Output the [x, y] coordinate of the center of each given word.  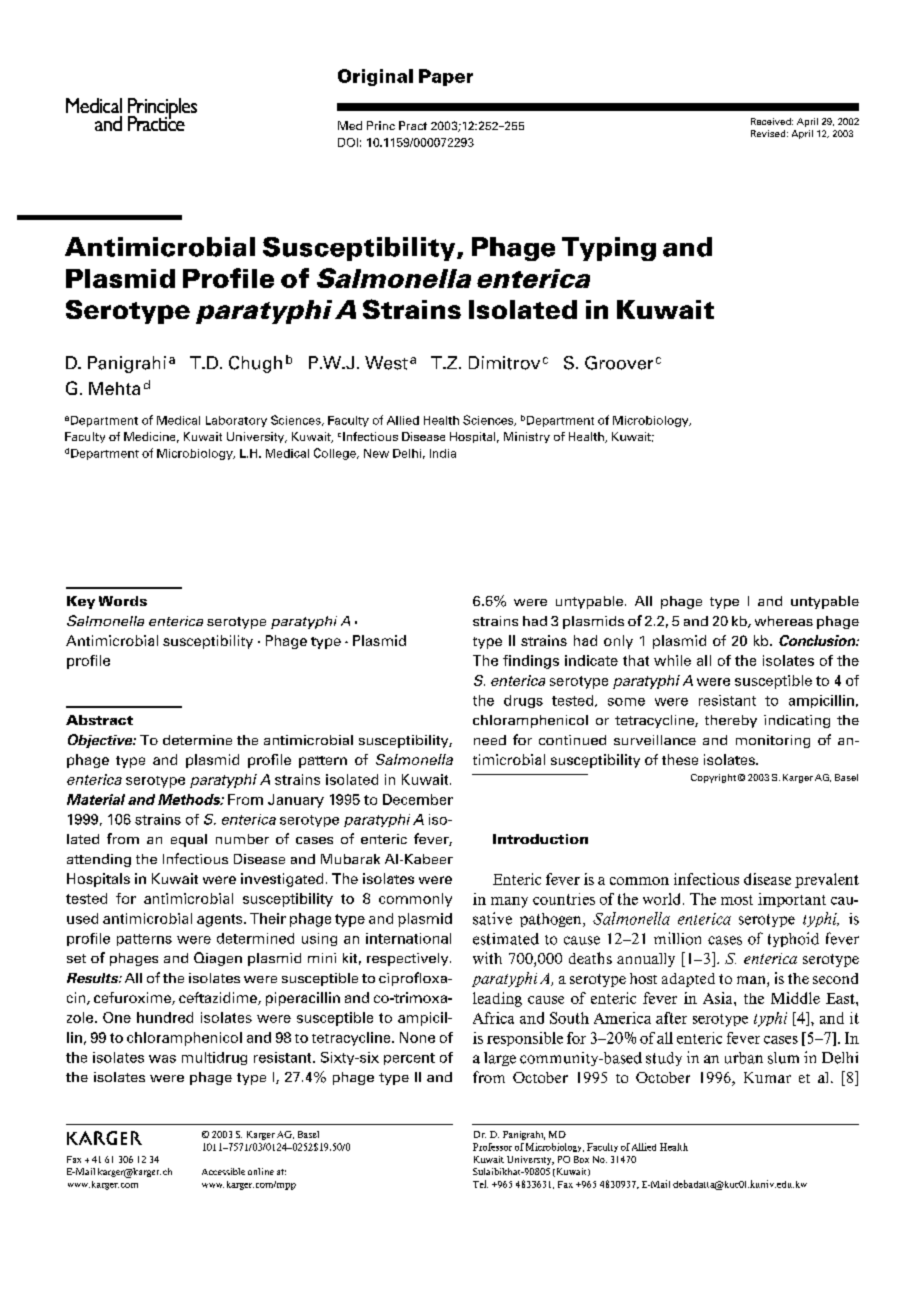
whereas [784, 621]
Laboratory [236, 421]
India [443, 453]
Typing [609, 249]
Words [123, 601]
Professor [492, 1147]
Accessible [223, 1171]
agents [221, 920]
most [737, 900]
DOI [348, 142]
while [672, 660]
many [509, 902]
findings [531, 662]
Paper [446, 77]
